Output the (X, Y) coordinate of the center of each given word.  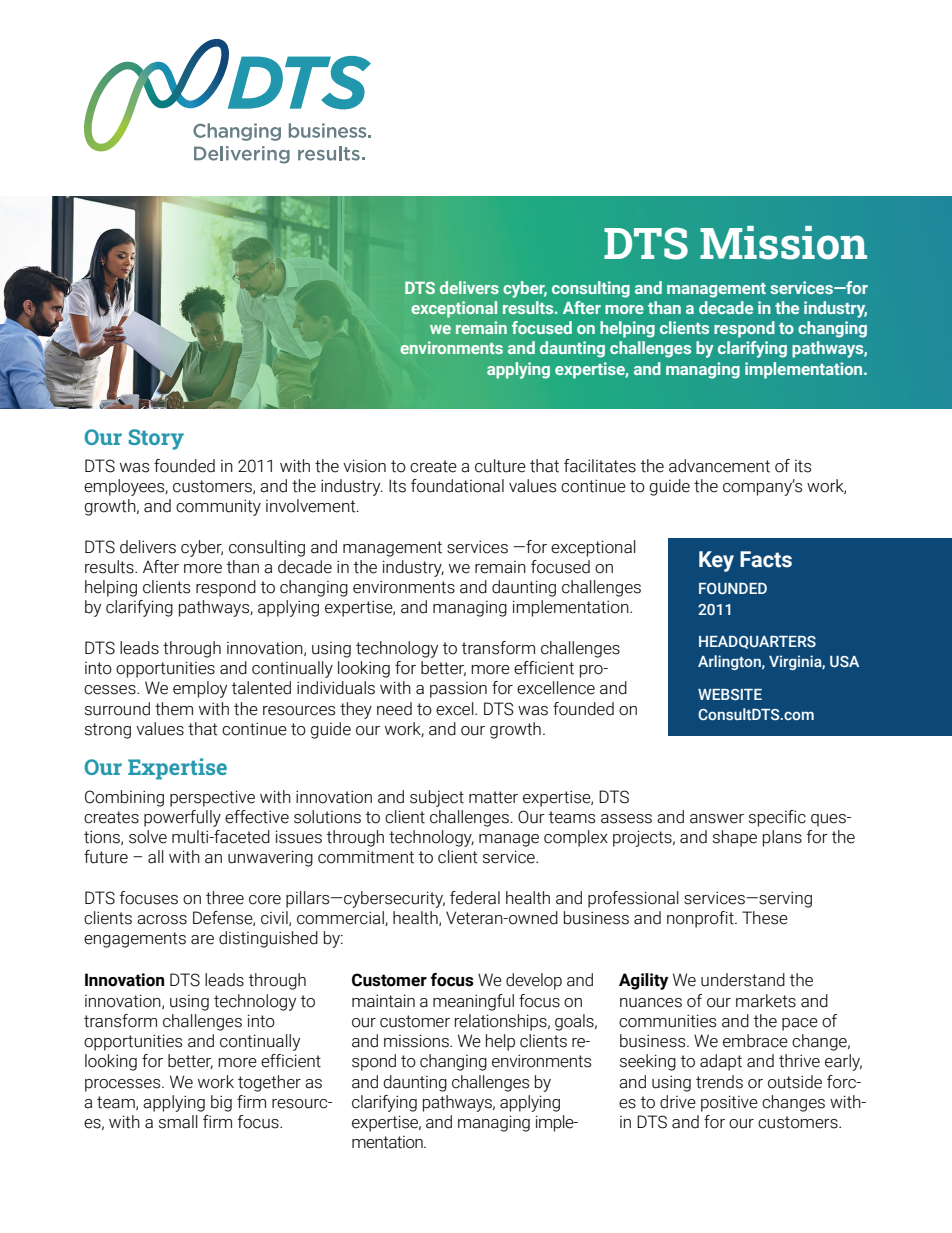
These (765, 918)
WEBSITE (730, 694)
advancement (719, 466)
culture (500, 466)
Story (156, 439)
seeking (648, 1062)
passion (458, 690)
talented (261, 688)
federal (475, 898)
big (221, 1103)
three (225, 898)
